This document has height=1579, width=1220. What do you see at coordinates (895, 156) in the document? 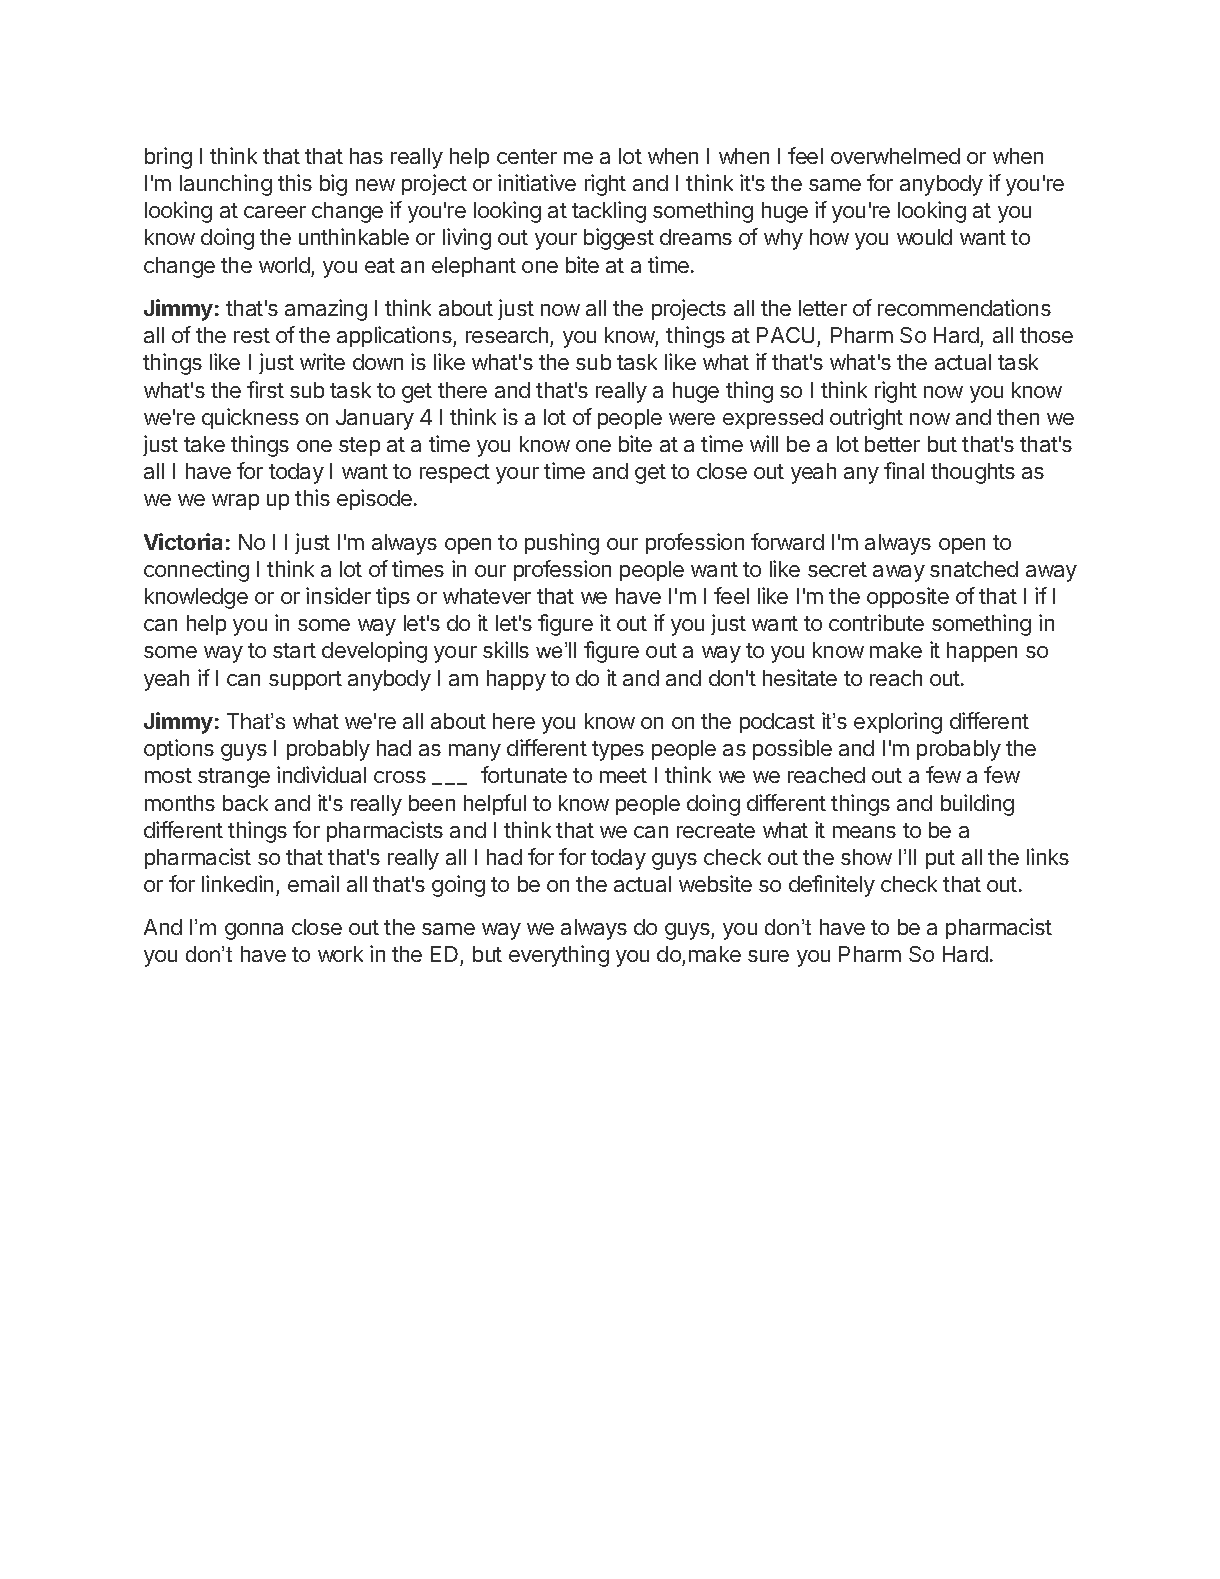
I see `overwhelmed` at bounding box center [895, 156].
